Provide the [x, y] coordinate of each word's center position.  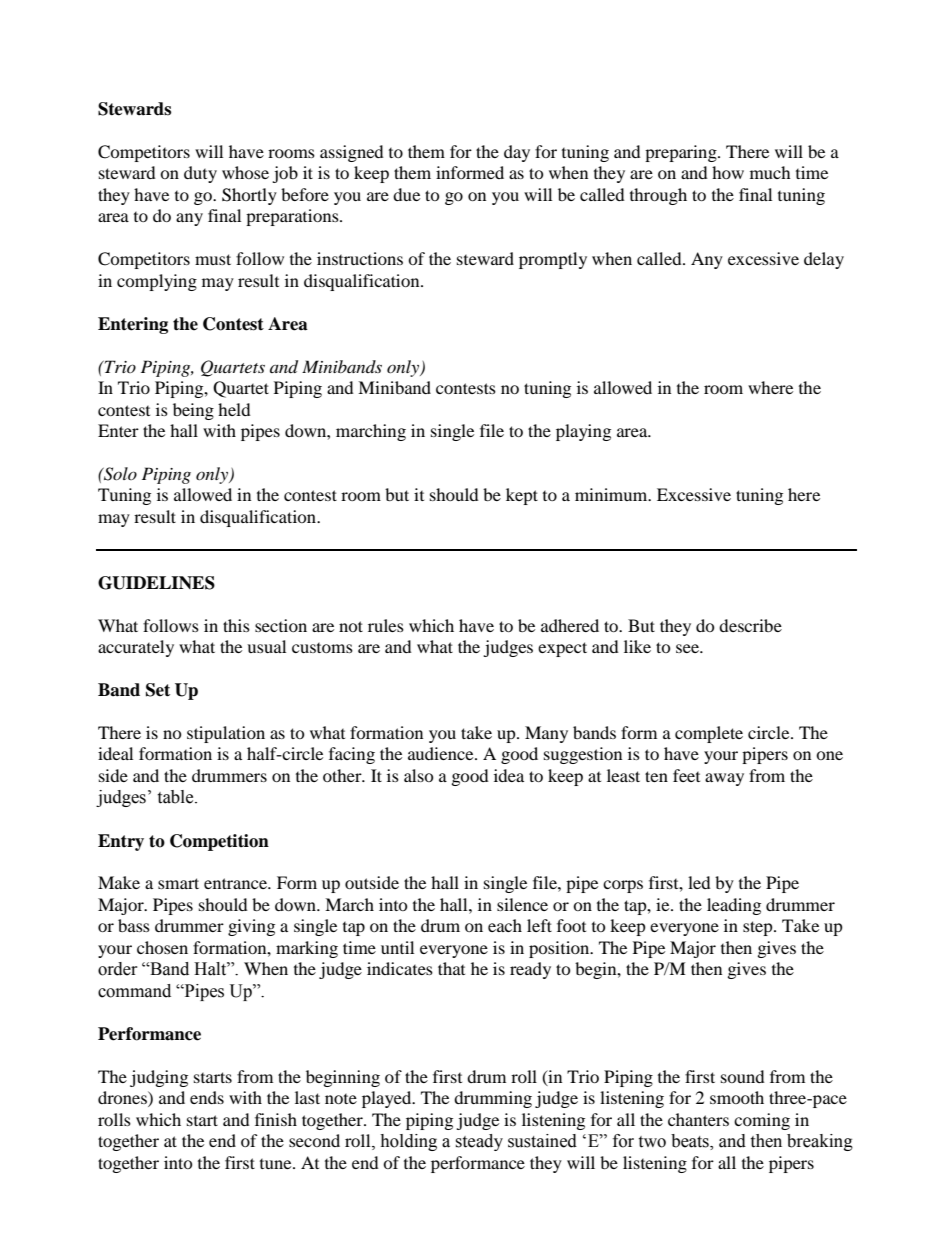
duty [200, 174]
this [236, 625]
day [517, 153]
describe [750, 625]
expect [562, 649]
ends [207, 1097]
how [728, 172]
